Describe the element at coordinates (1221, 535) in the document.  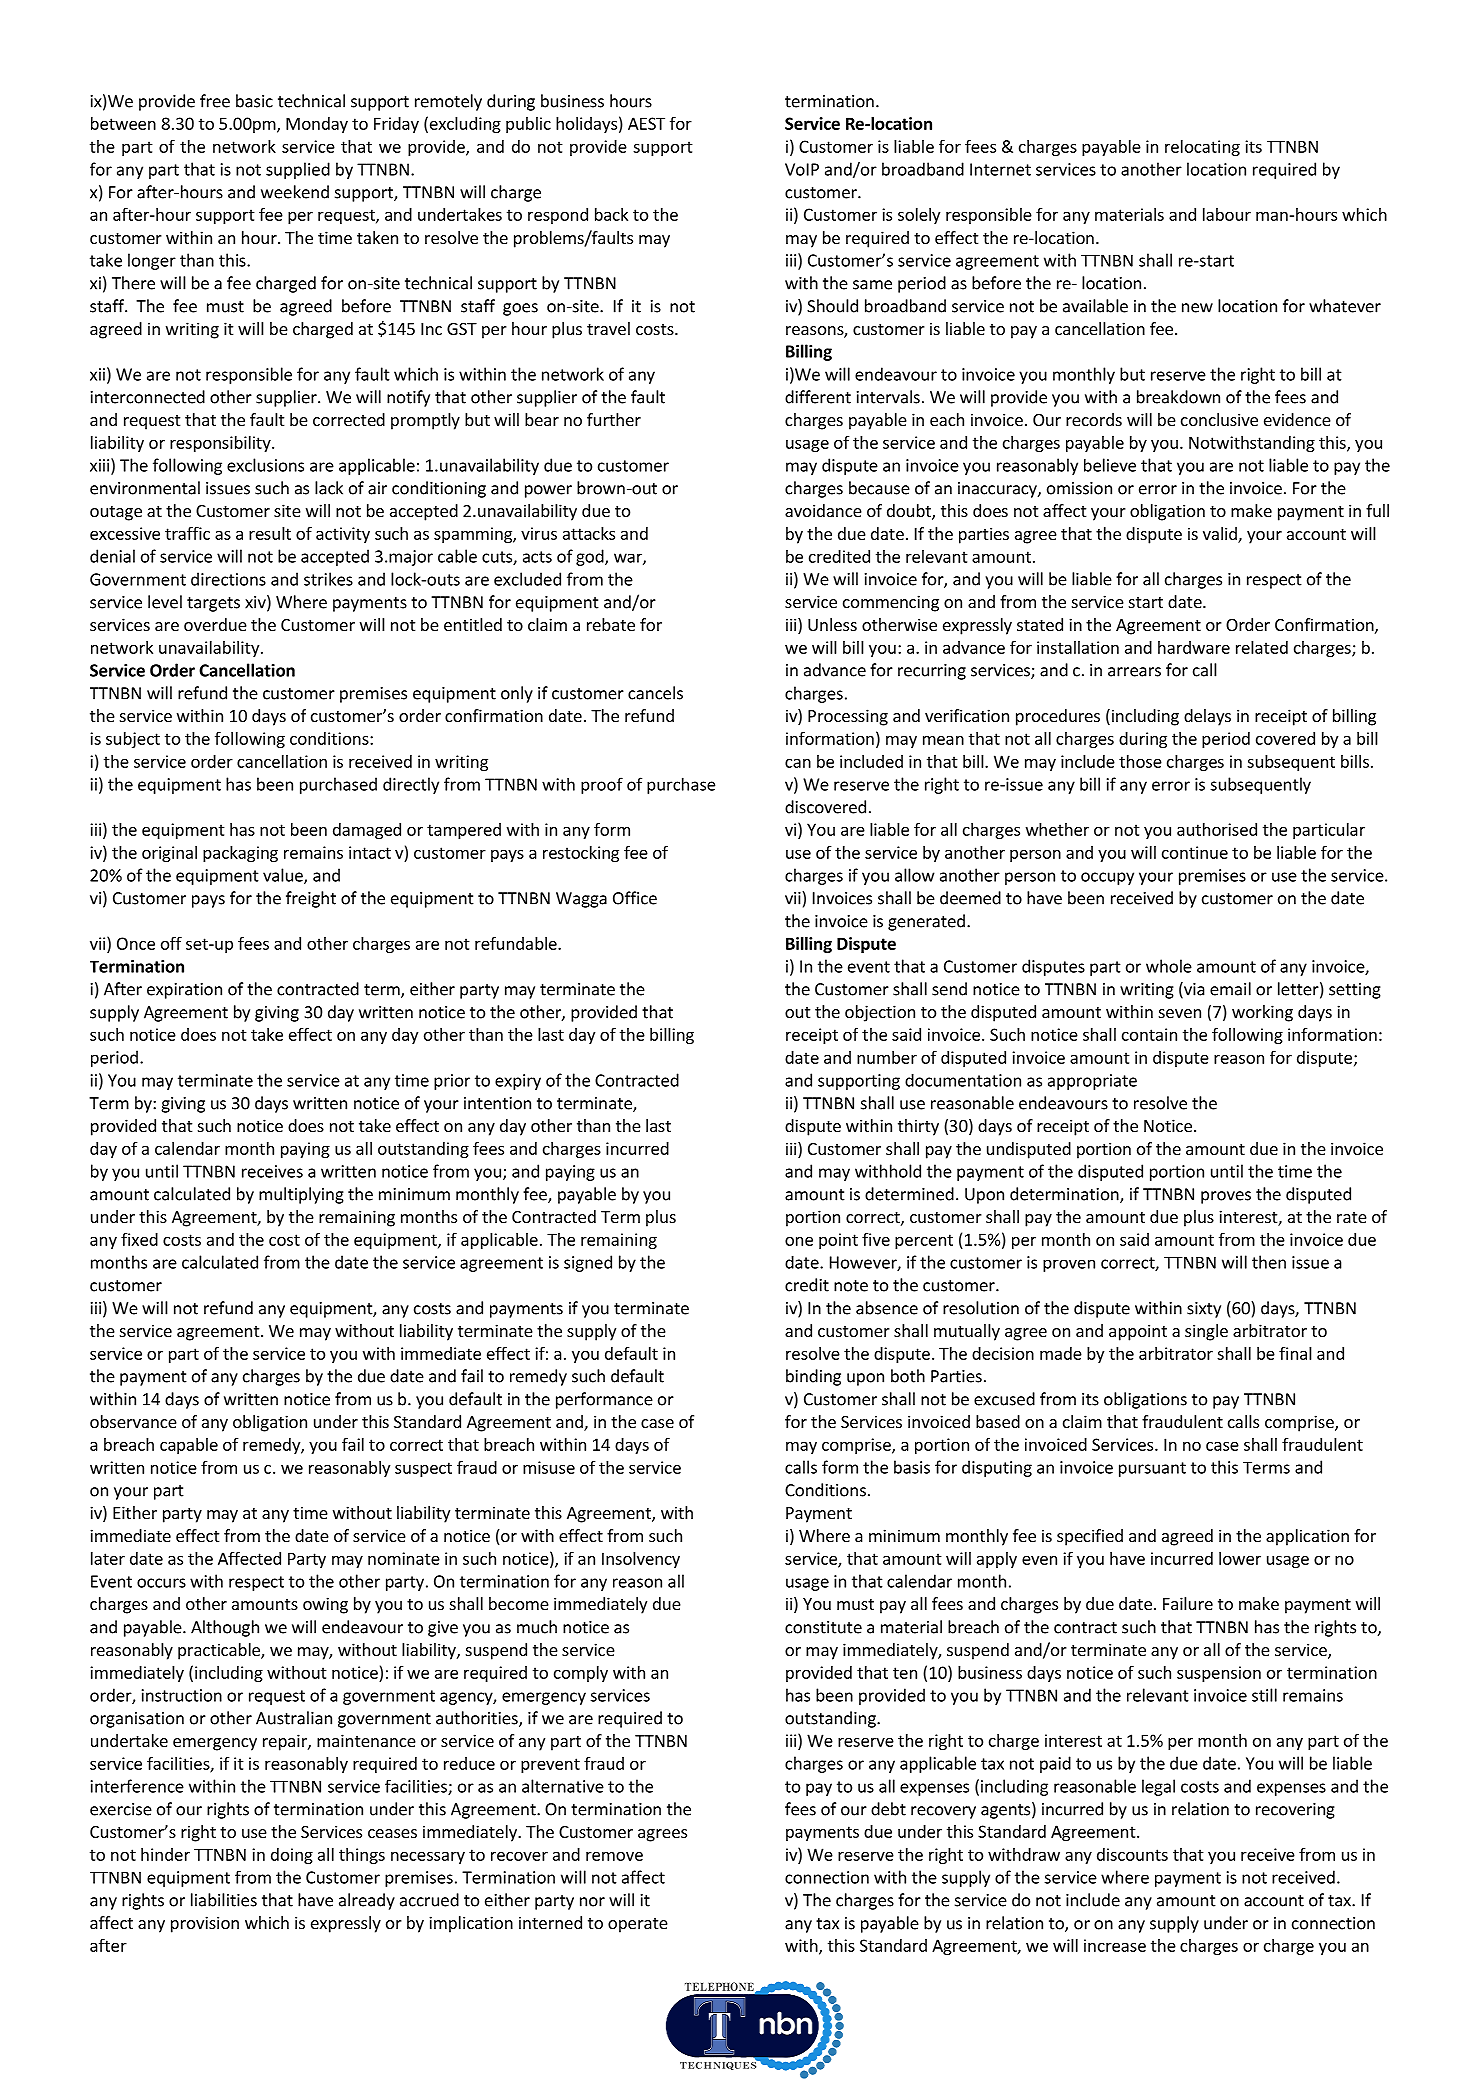
I see `valid` at that location.
